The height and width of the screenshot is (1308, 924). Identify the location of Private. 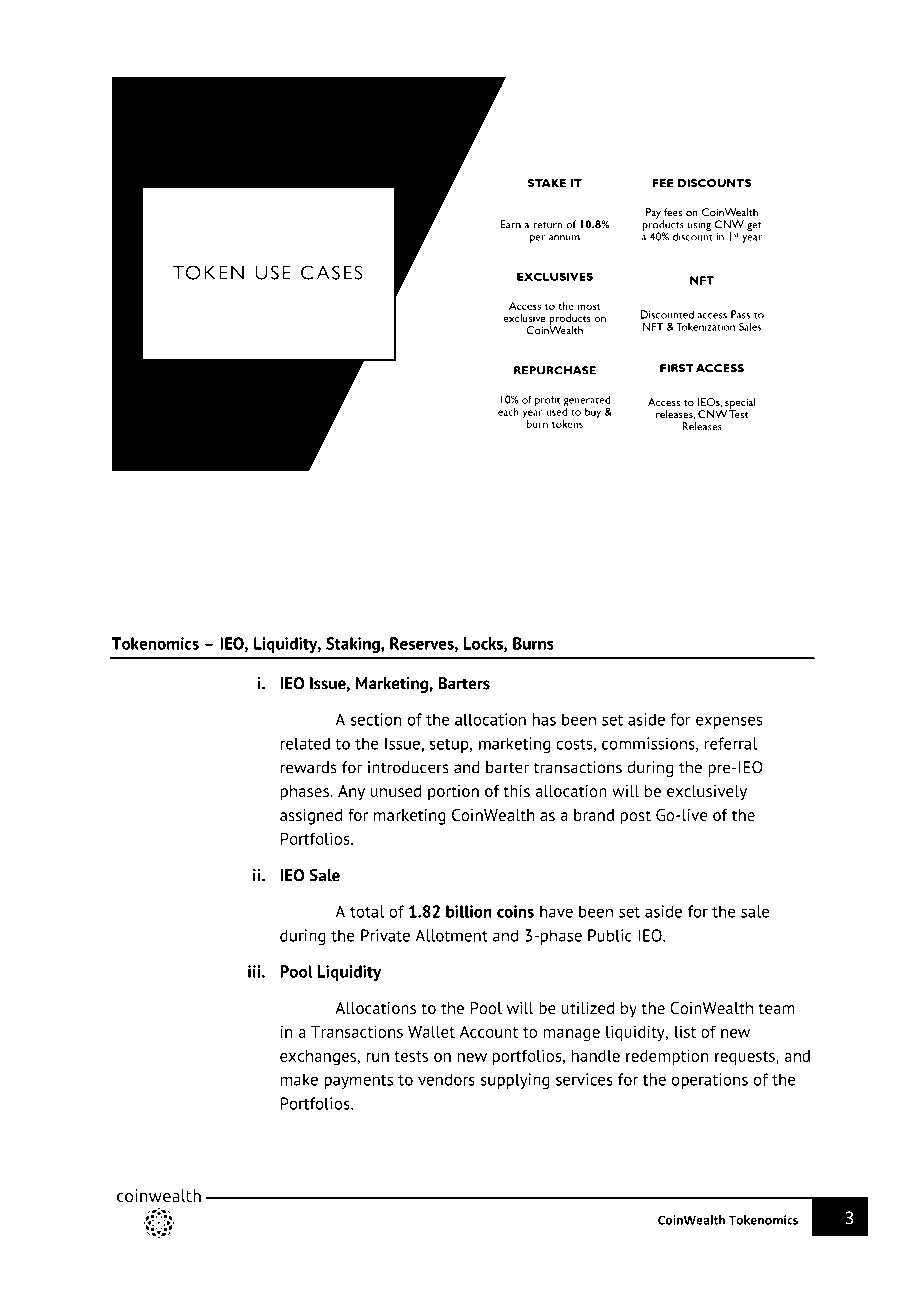
(385, 935).
